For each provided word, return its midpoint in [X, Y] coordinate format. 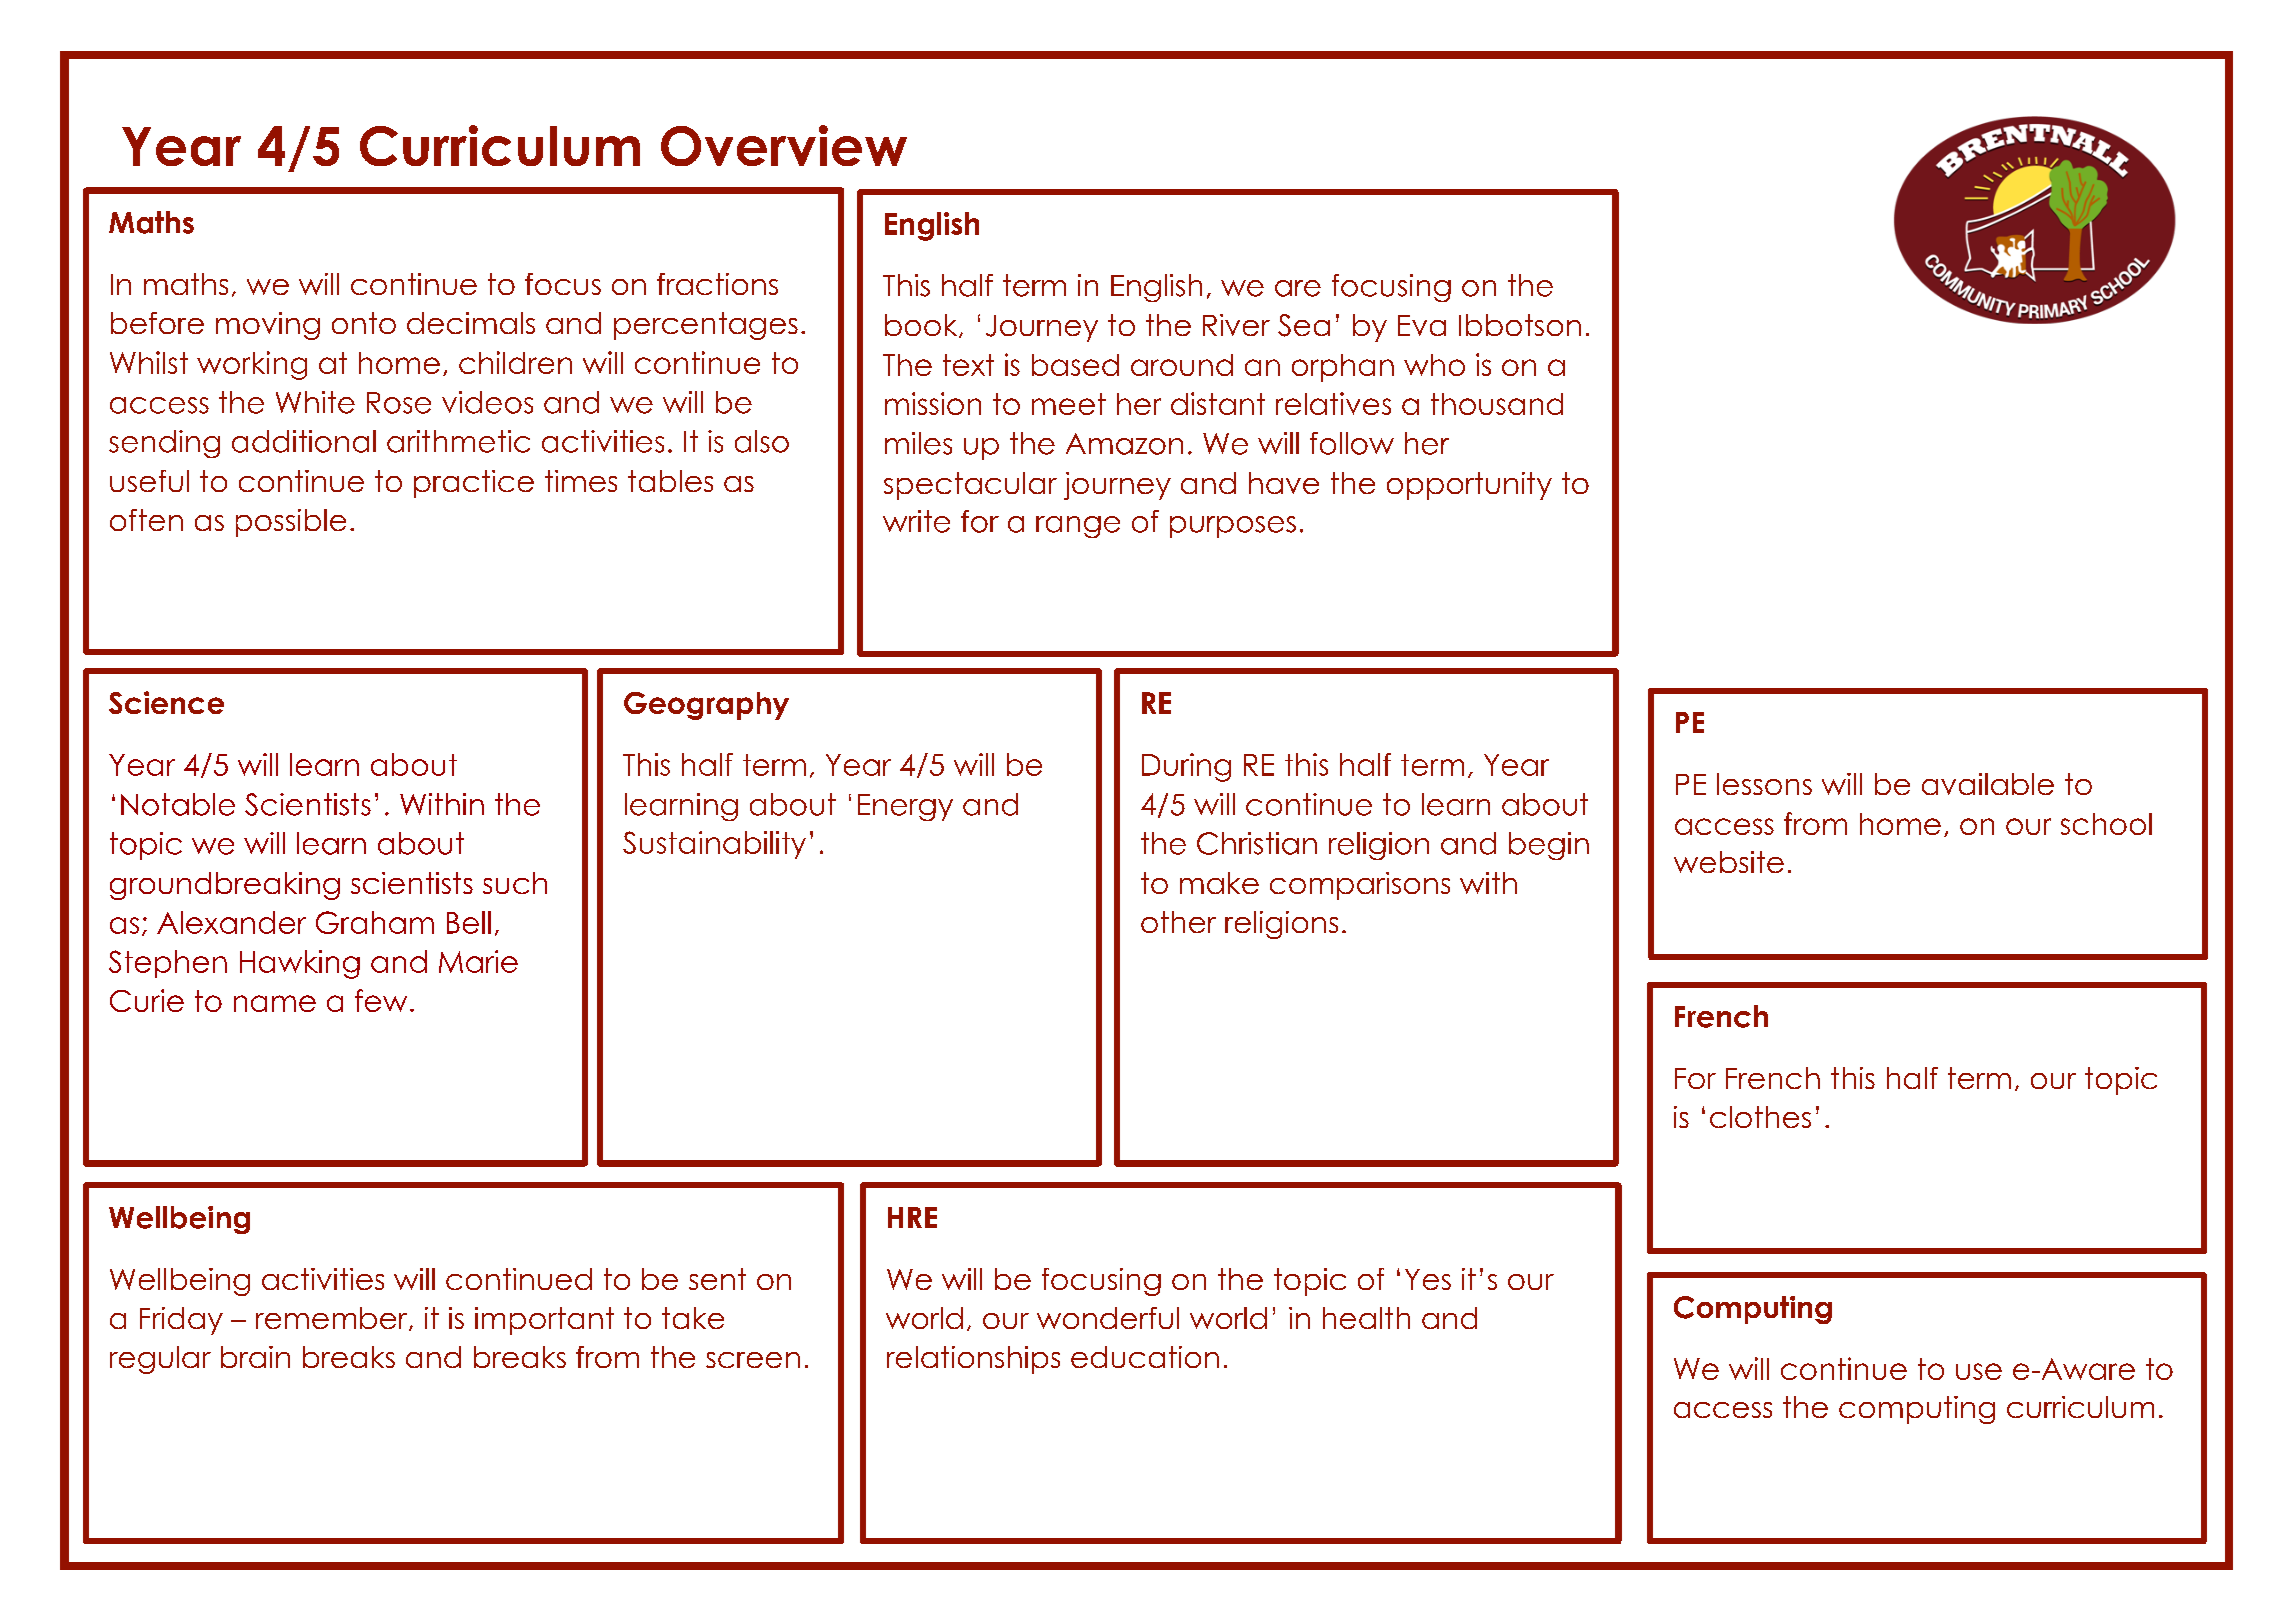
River [1236, 325]
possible [291, 523]
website [1729, 862]
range [1078, 527]
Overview [784, 145]
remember [333, 1319]
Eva [1422, 325]
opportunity [1469, 486]
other [1178, 922]
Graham [375, 922]
